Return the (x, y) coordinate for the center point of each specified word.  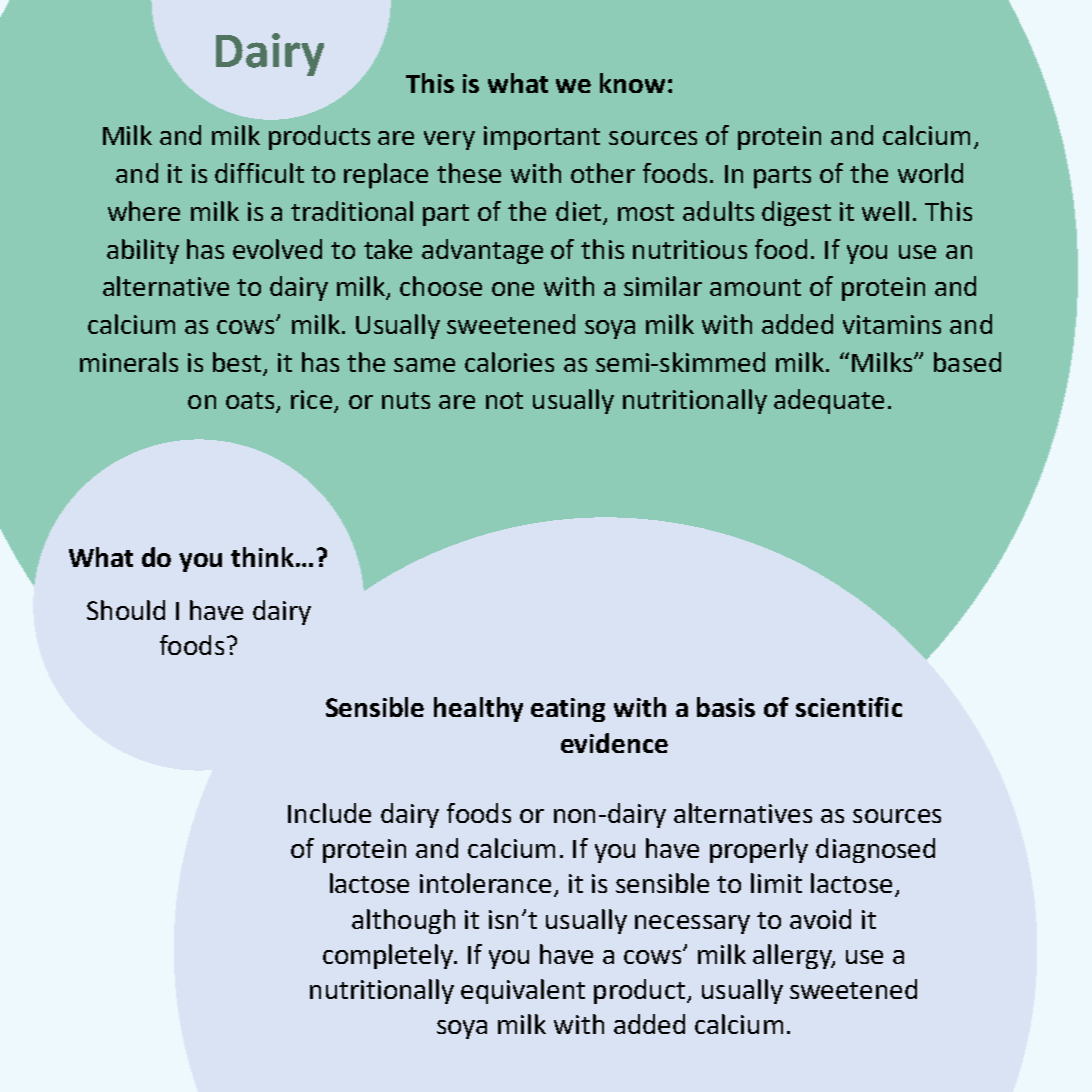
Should (126, 610)
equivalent (523, 991)
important (542, 138)
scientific (849, 707)
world (930, 173)
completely (389, 956)
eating (568, 710)
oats (251, 402)
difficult (259, 173)
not (504, 400)
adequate (829, 401)
